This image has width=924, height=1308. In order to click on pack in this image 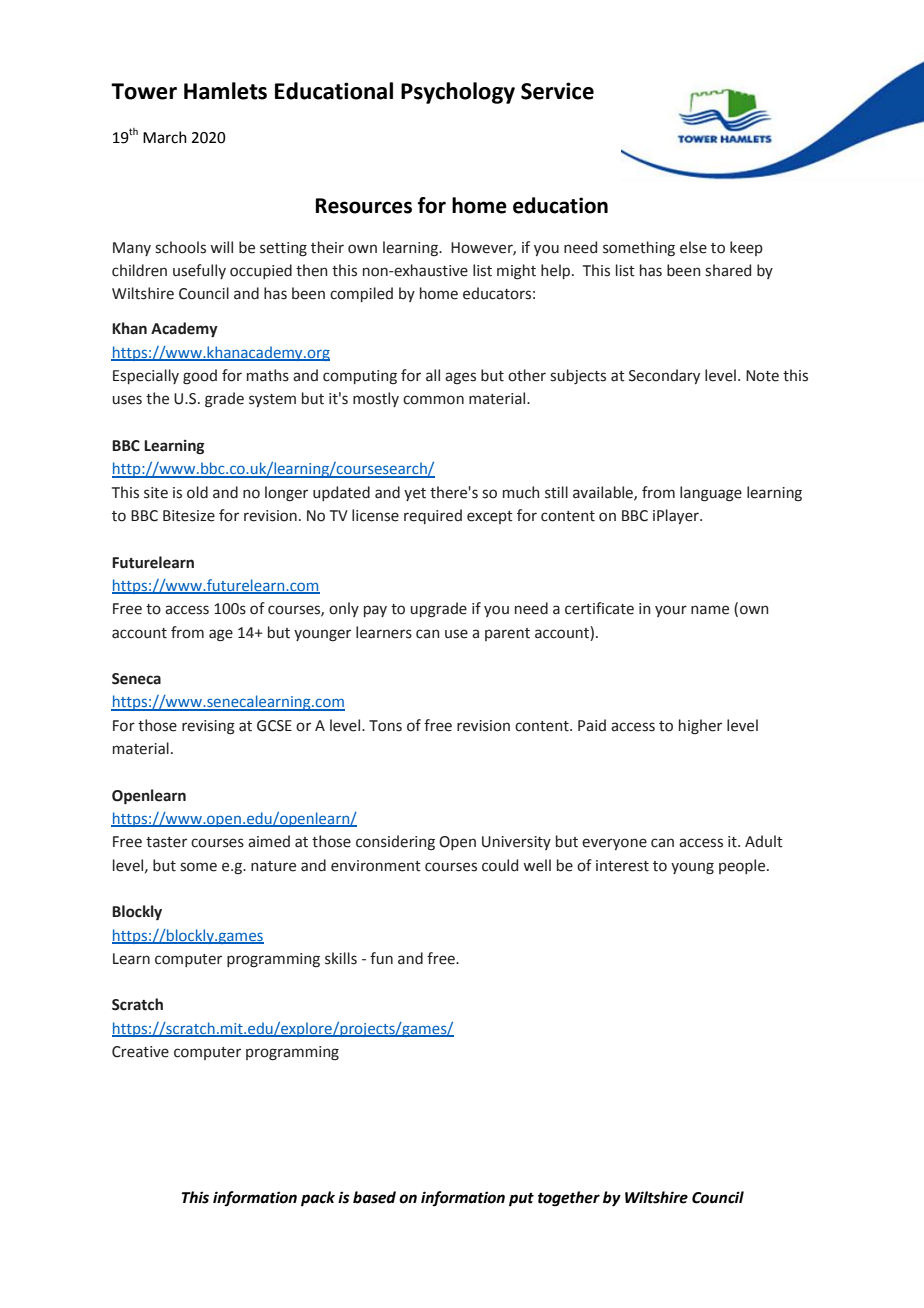, I will do `click(318, 1199)`.
